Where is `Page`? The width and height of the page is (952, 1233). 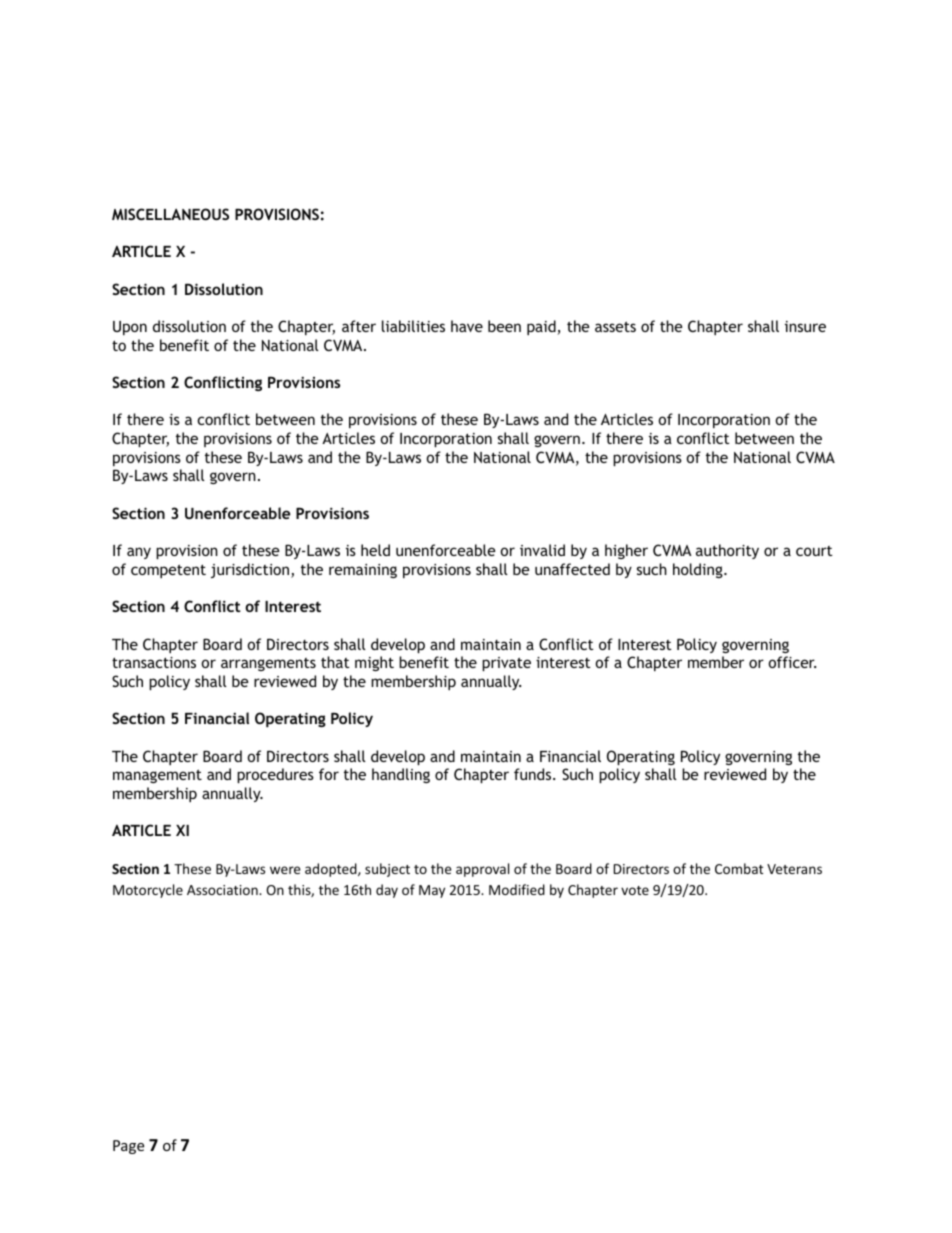
Page is located at coordinates (128, 1147).
